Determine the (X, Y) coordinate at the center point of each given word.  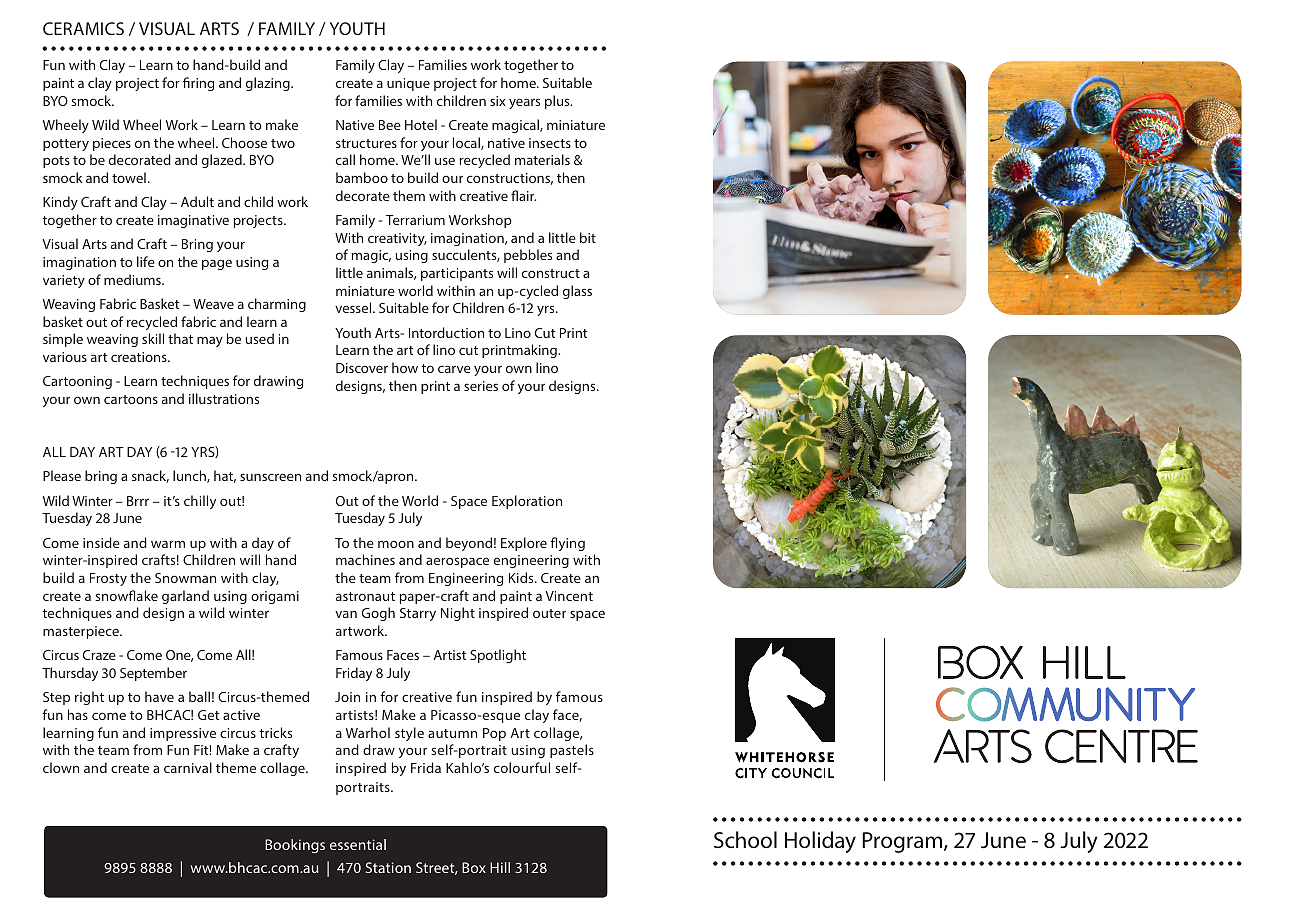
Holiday (820, 842)
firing (198, 84)
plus (558, 102)
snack (150, 476)
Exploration (527, 502)
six (498, 101)
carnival (188, 767)
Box (474, 867)
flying (567, 544)
